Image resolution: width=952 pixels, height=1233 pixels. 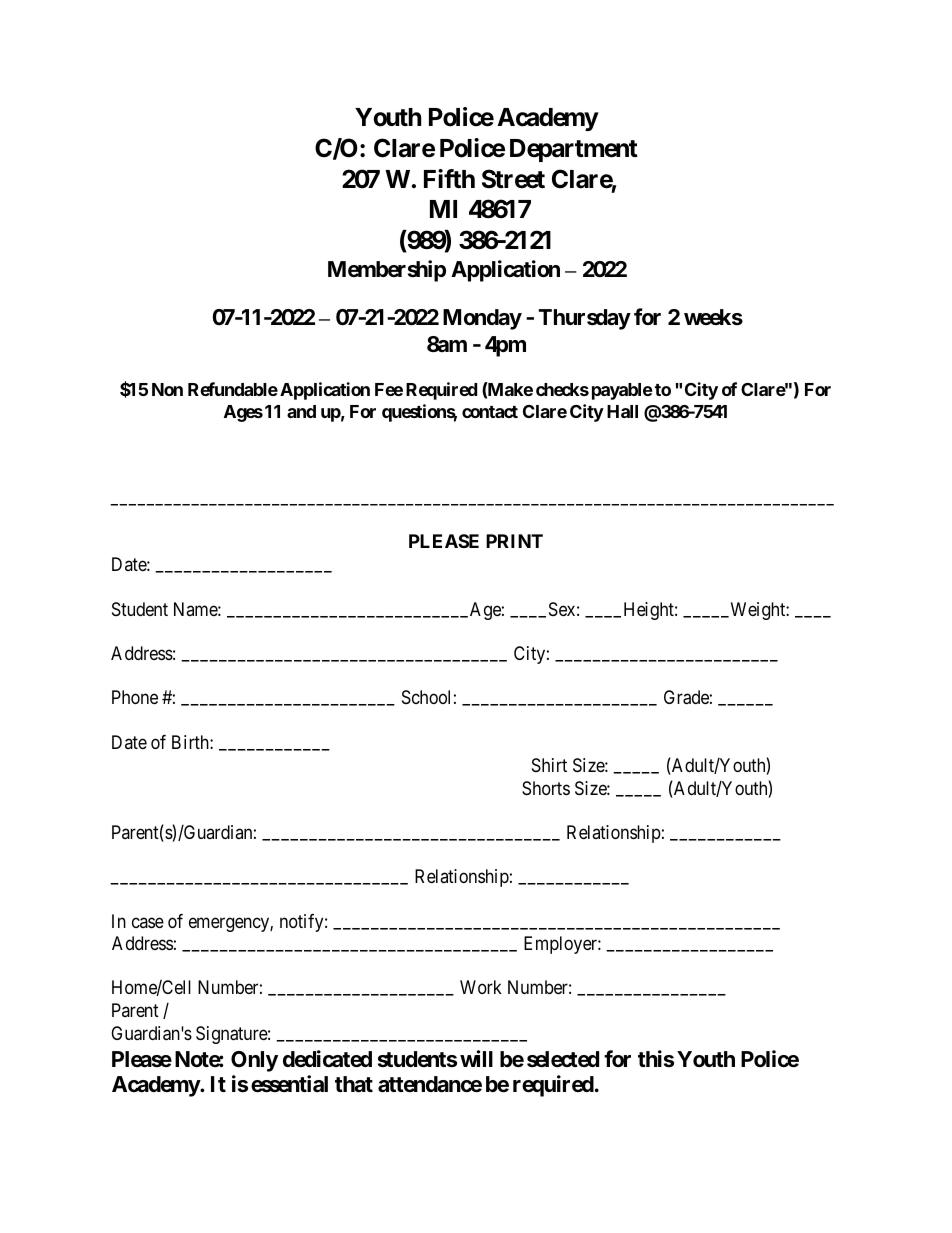 What do you see at coordinates (301, 411) in the image?
I see `and` at bounding box center [301, 411].
